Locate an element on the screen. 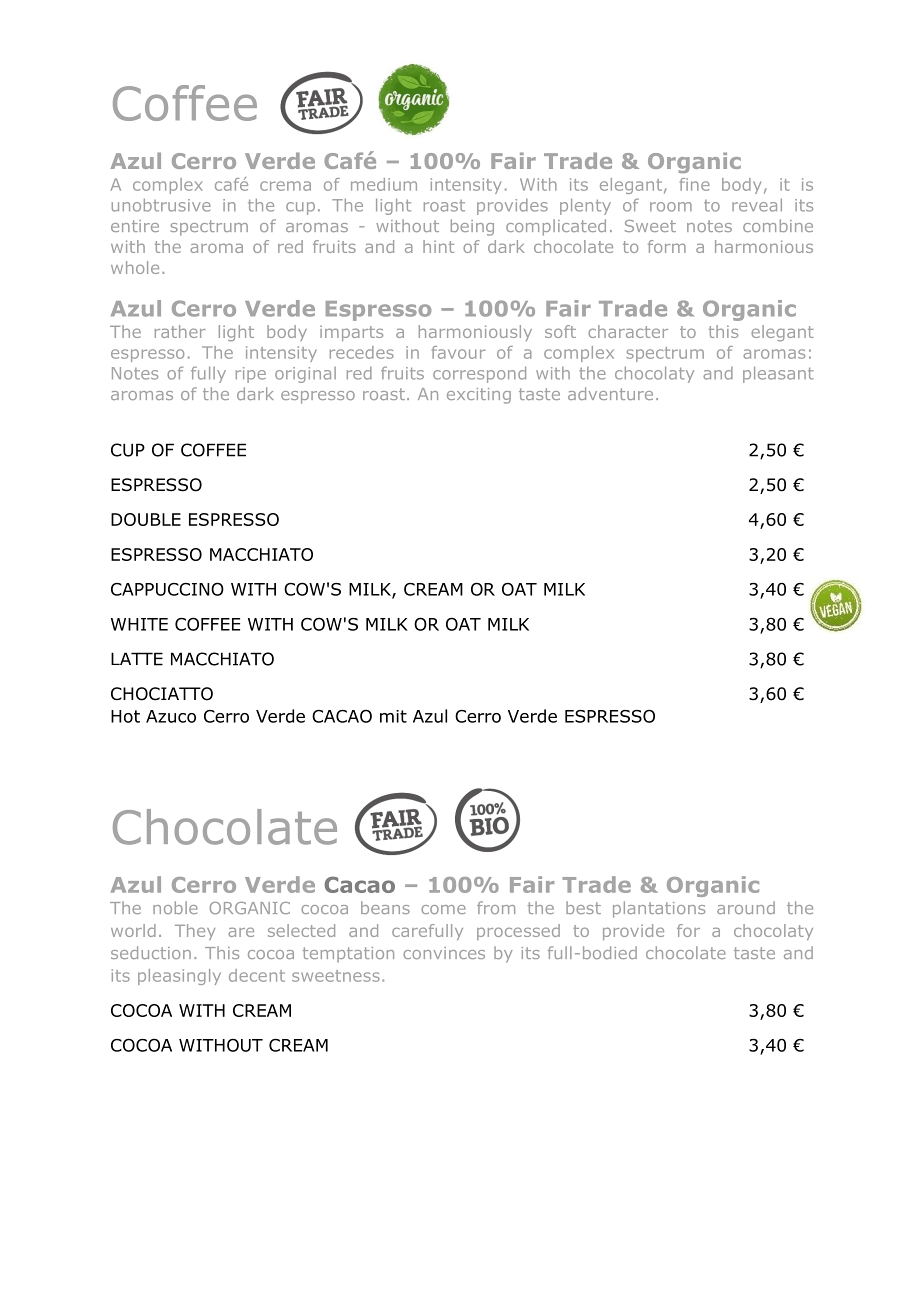 The width and height of the screenshot is (924, 1308). DOUBLE is located at coordinates (146, 519).
